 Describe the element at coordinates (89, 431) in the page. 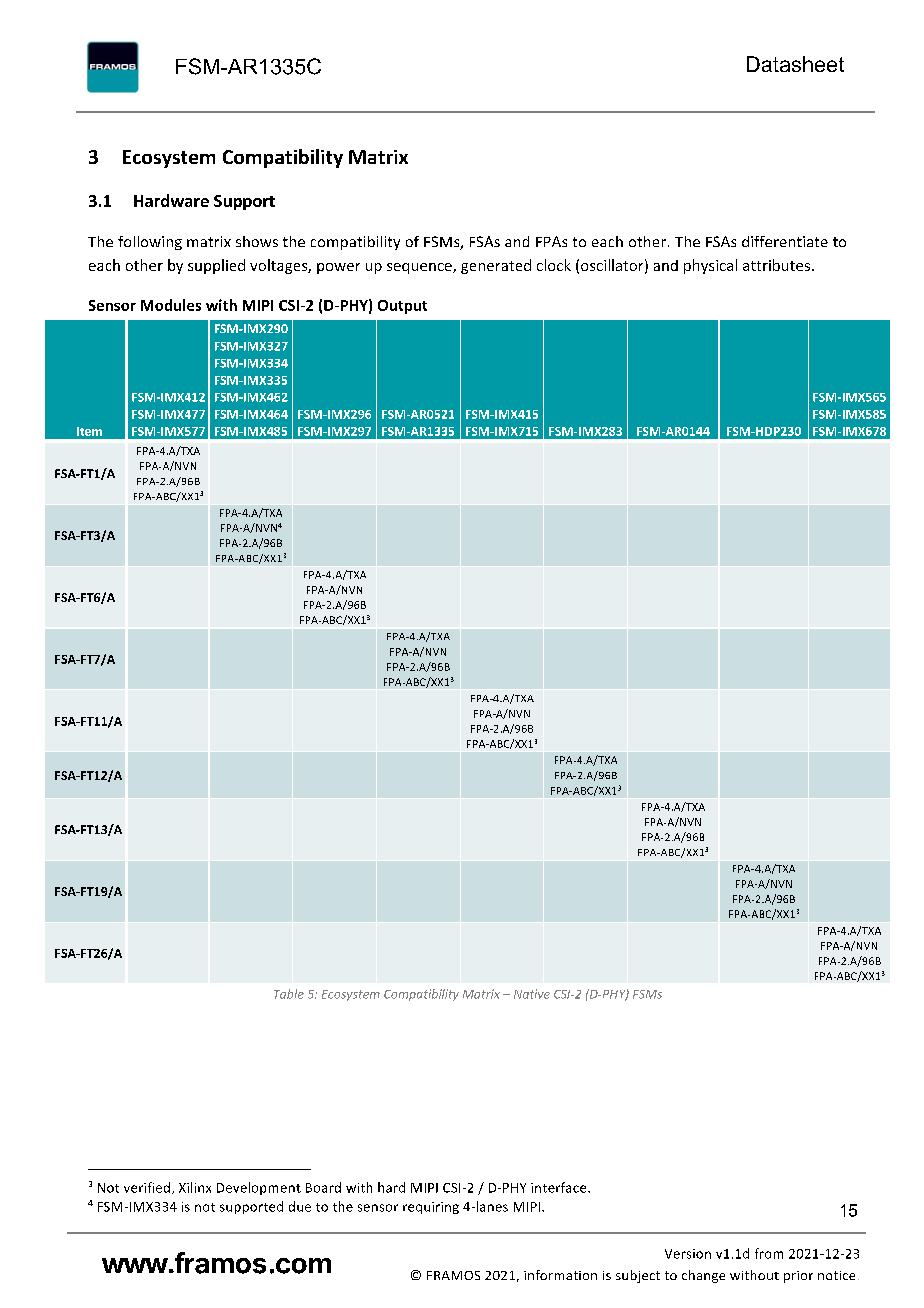

I see `Item` at that location.
